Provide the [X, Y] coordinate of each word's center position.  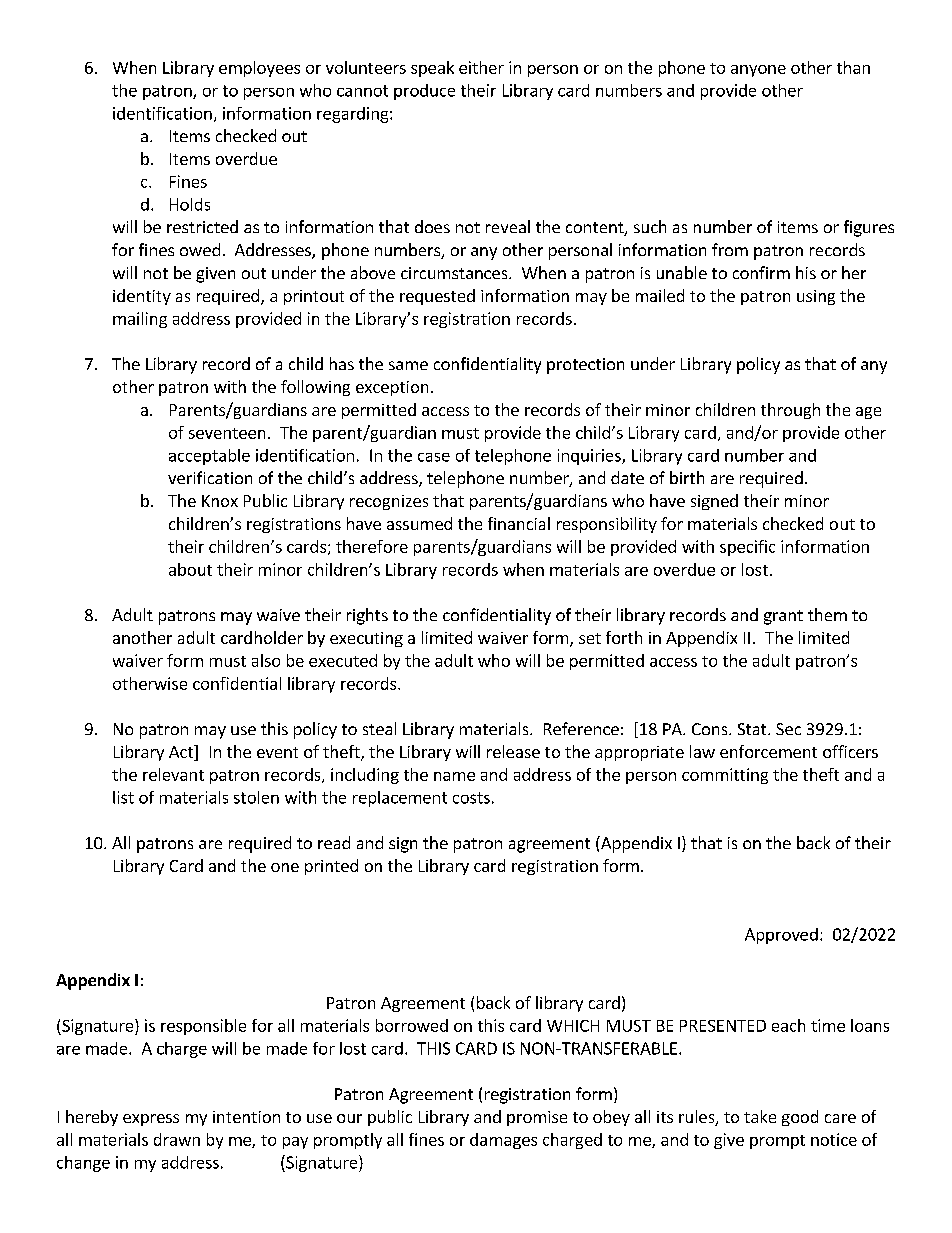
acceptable [209, 457]
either [481, 67]
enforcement [768, 751]
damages [503, 1141]
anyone [758, 71]
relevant [173, 774]
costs [471, 798]
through [790, 411]
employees [259, 69]
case [434, 457]
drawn [177, 1139]
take [760, 1116]
